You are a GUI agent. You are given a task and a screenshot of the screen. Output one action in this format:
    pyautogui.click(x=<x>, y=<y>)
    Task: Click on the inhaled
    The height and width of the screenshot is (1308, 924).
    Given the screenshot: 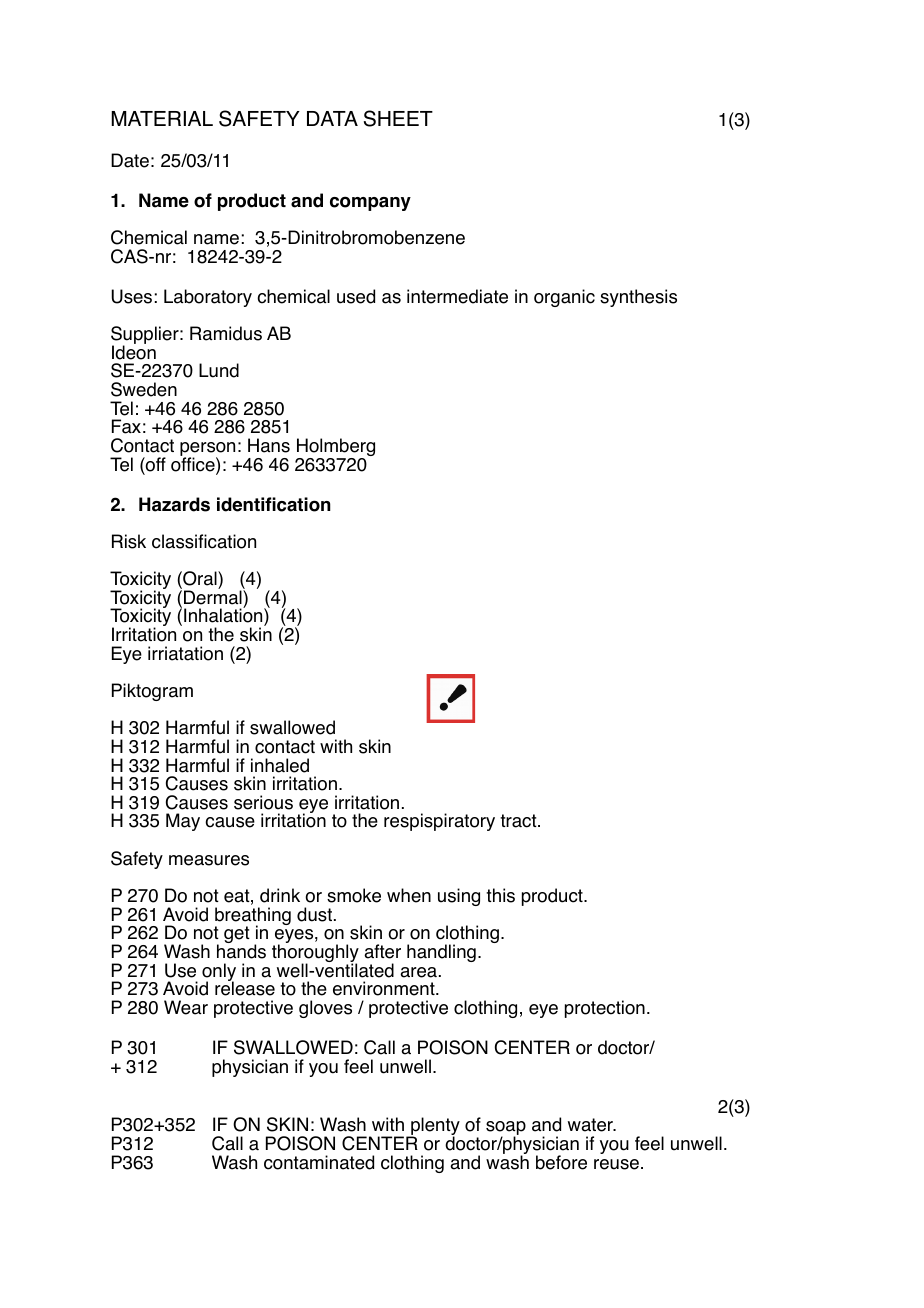 What is the action you would take?
    pyautogui.click(x=280, y=765)
